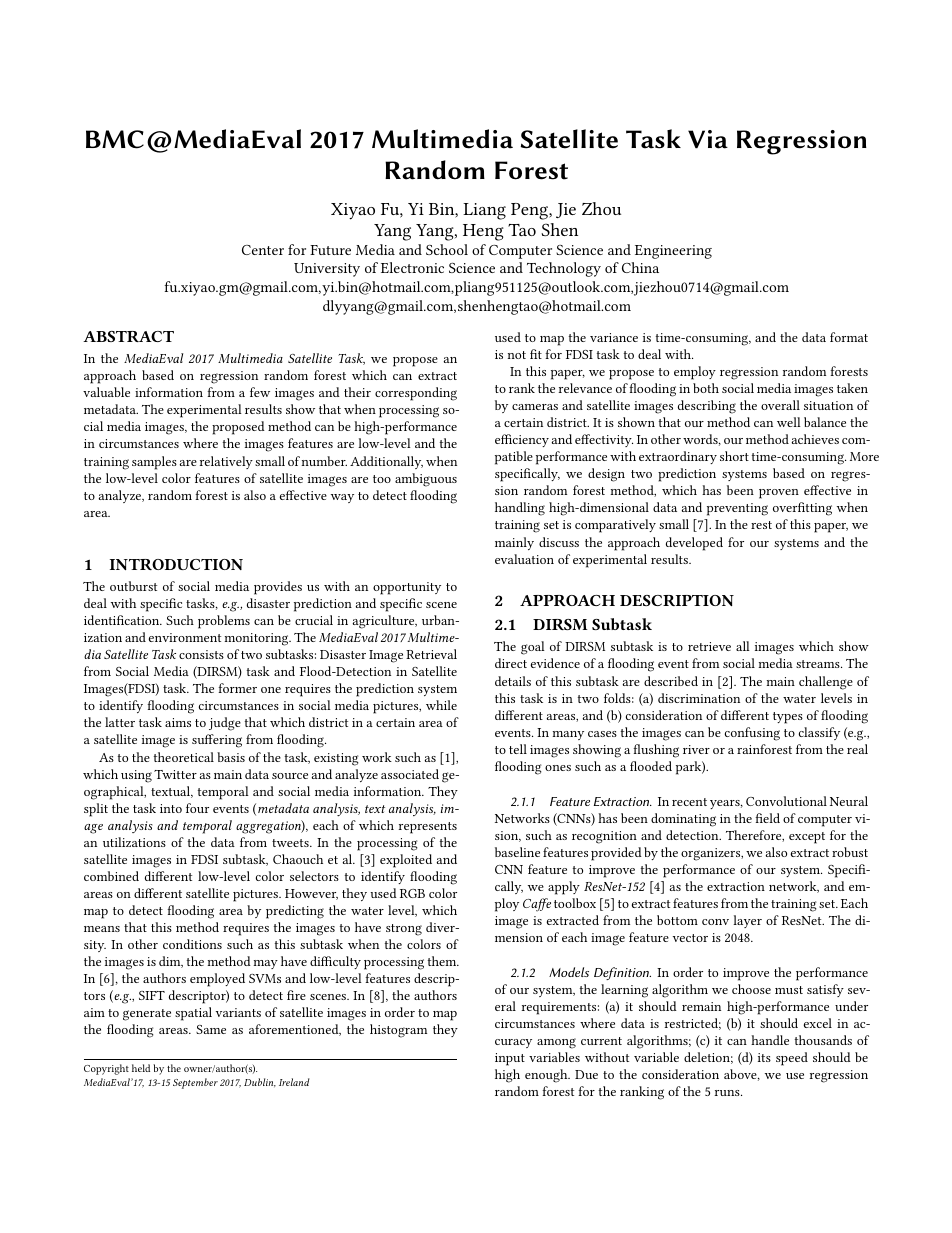  Describe the element at coordinates (195, 1083) in the screenshot. I see `September` at that location.
